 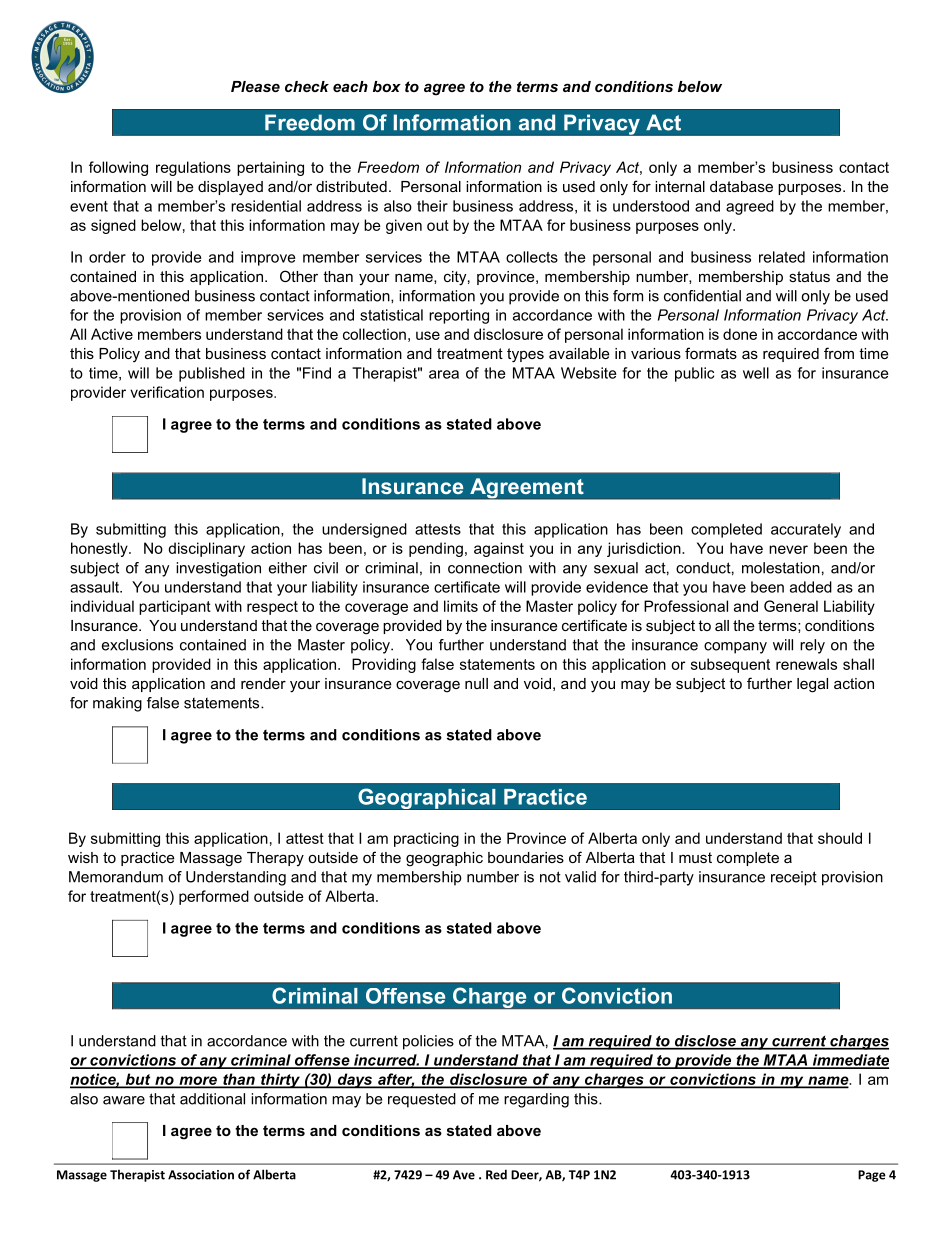 I want to click on verification, so click(x=167, y=392).
